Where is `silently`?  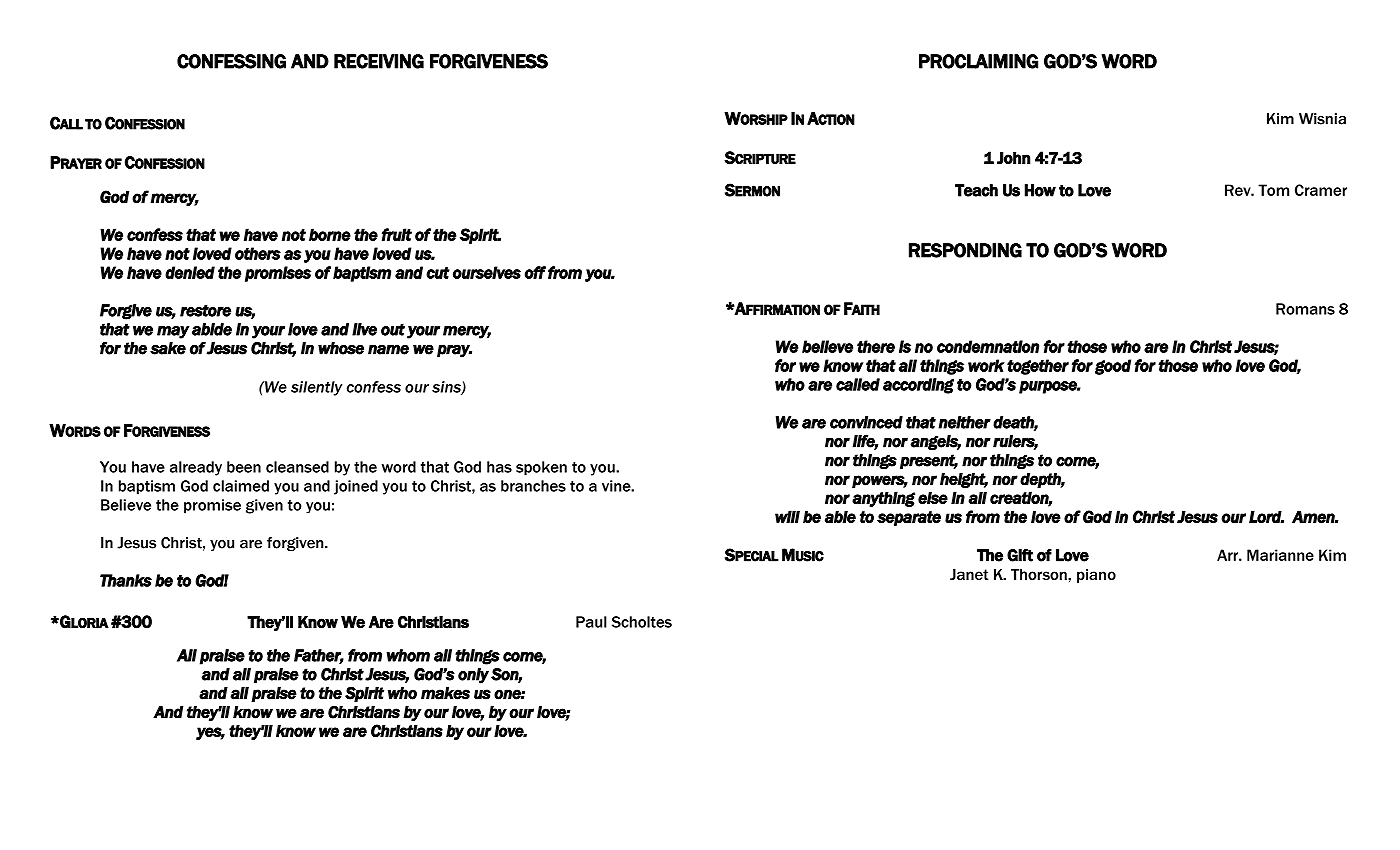 silently is located at coordinates (316, 388).
